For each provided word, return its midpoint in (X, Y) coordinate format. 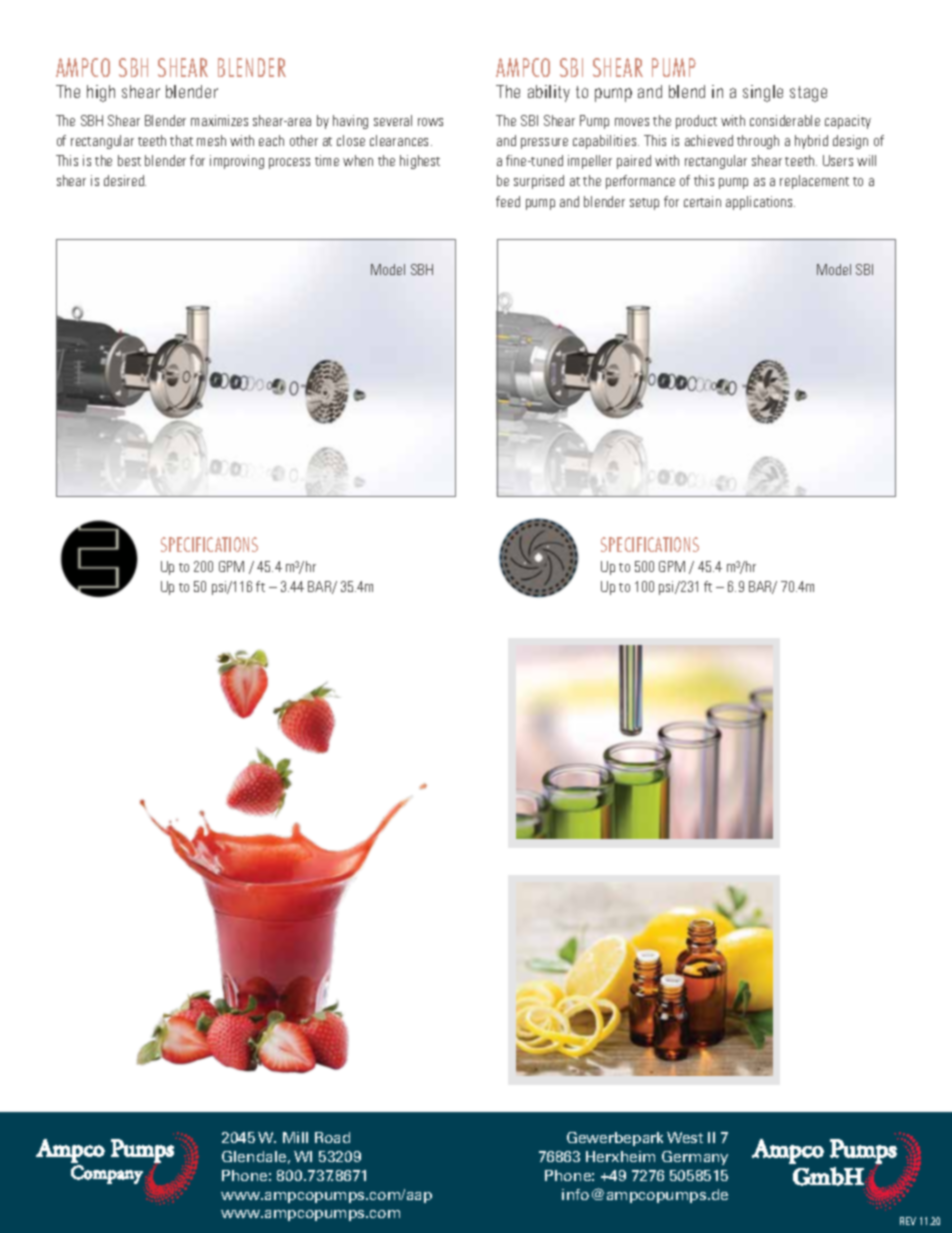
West (685, 1137)
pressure (544, 143)
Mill (295, 1137)
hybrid (811, 142)
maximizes (219, 120)
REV (908, 1221)
